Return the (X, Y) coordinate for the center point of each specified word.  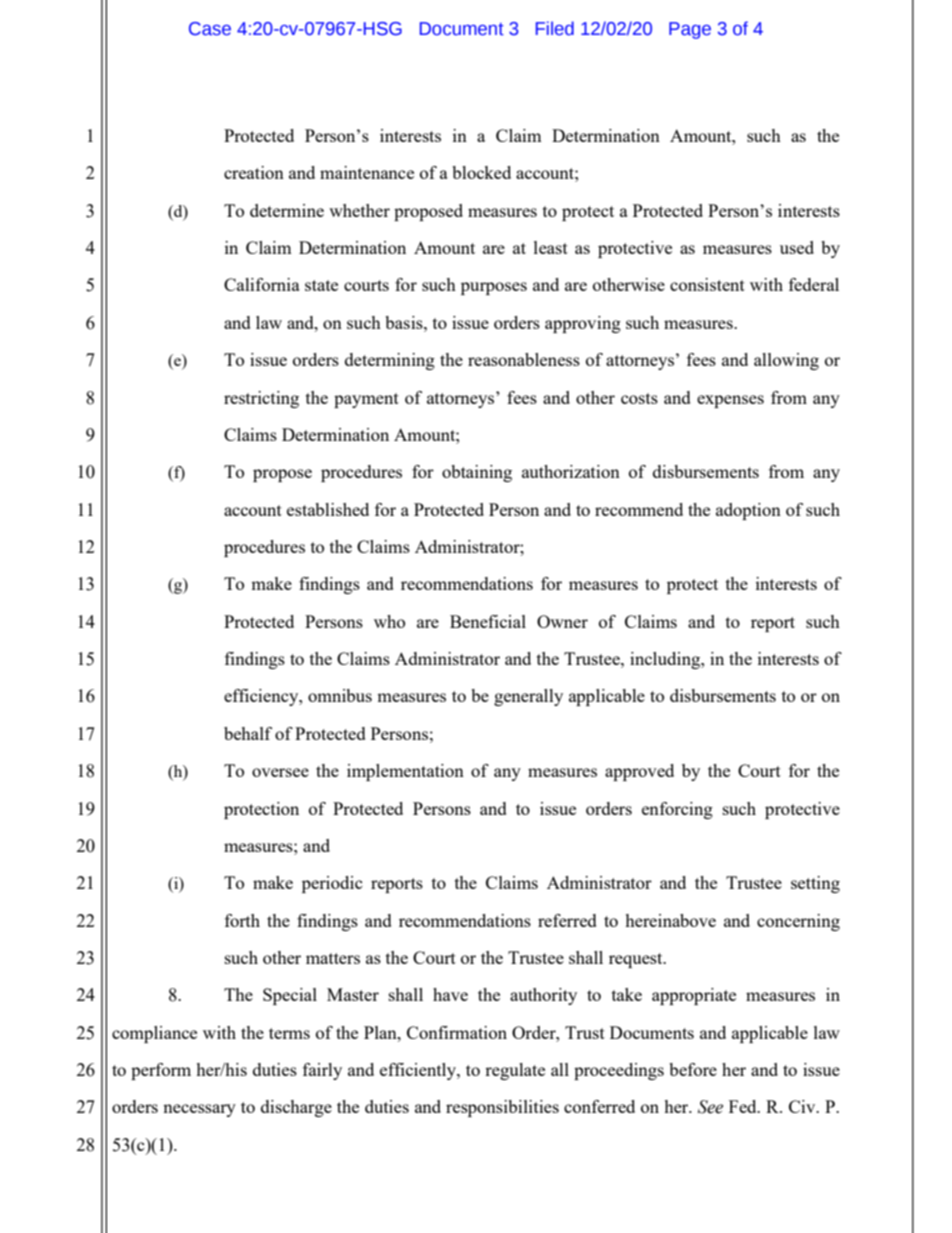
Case (210, 29)
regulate (515, 1071)
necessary (199, 1110)
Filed (555, 28)
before (693, 1069)
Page (690, 30)
